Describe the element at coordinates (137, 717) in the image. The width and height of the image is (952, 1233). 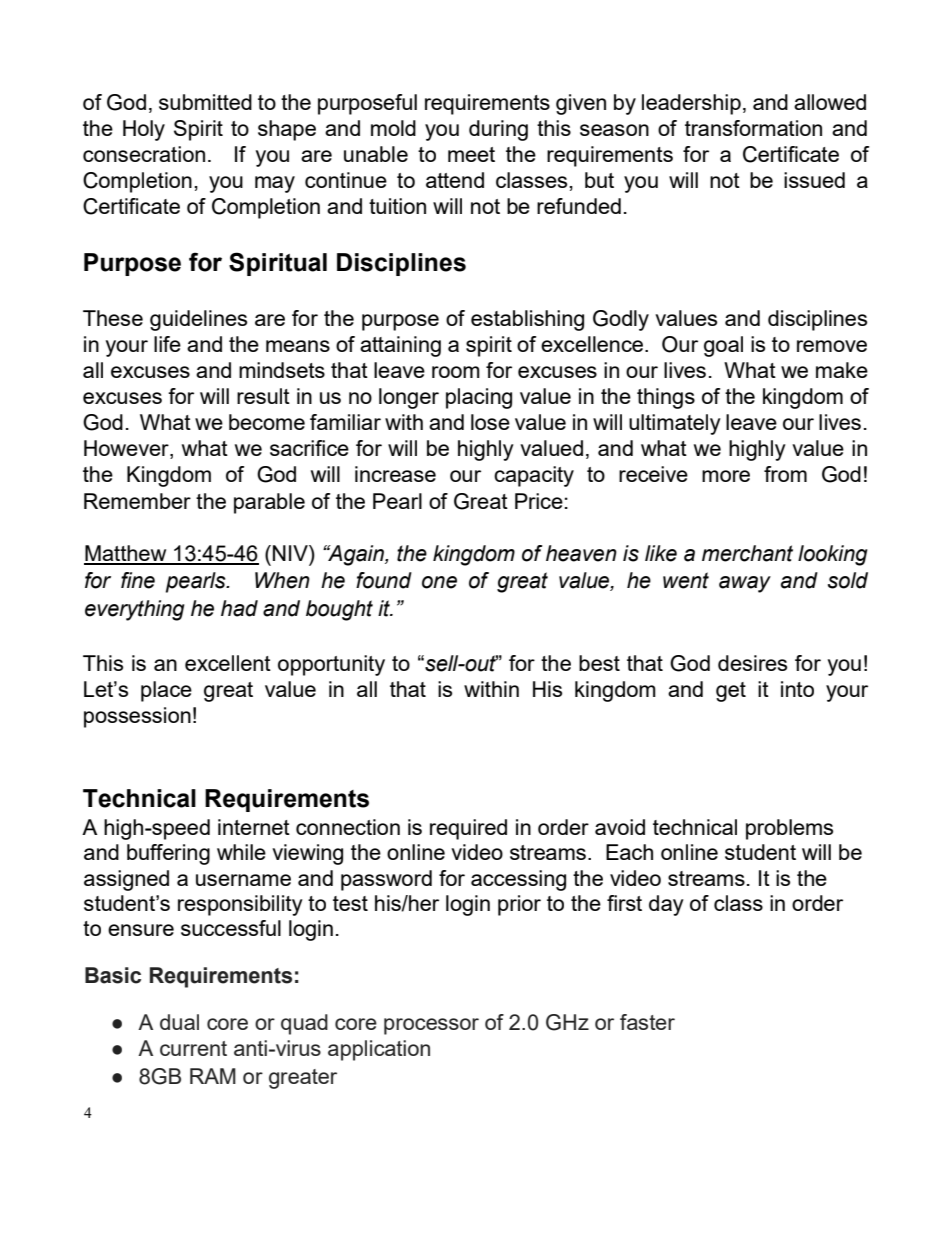
I see `possession` at that location.
